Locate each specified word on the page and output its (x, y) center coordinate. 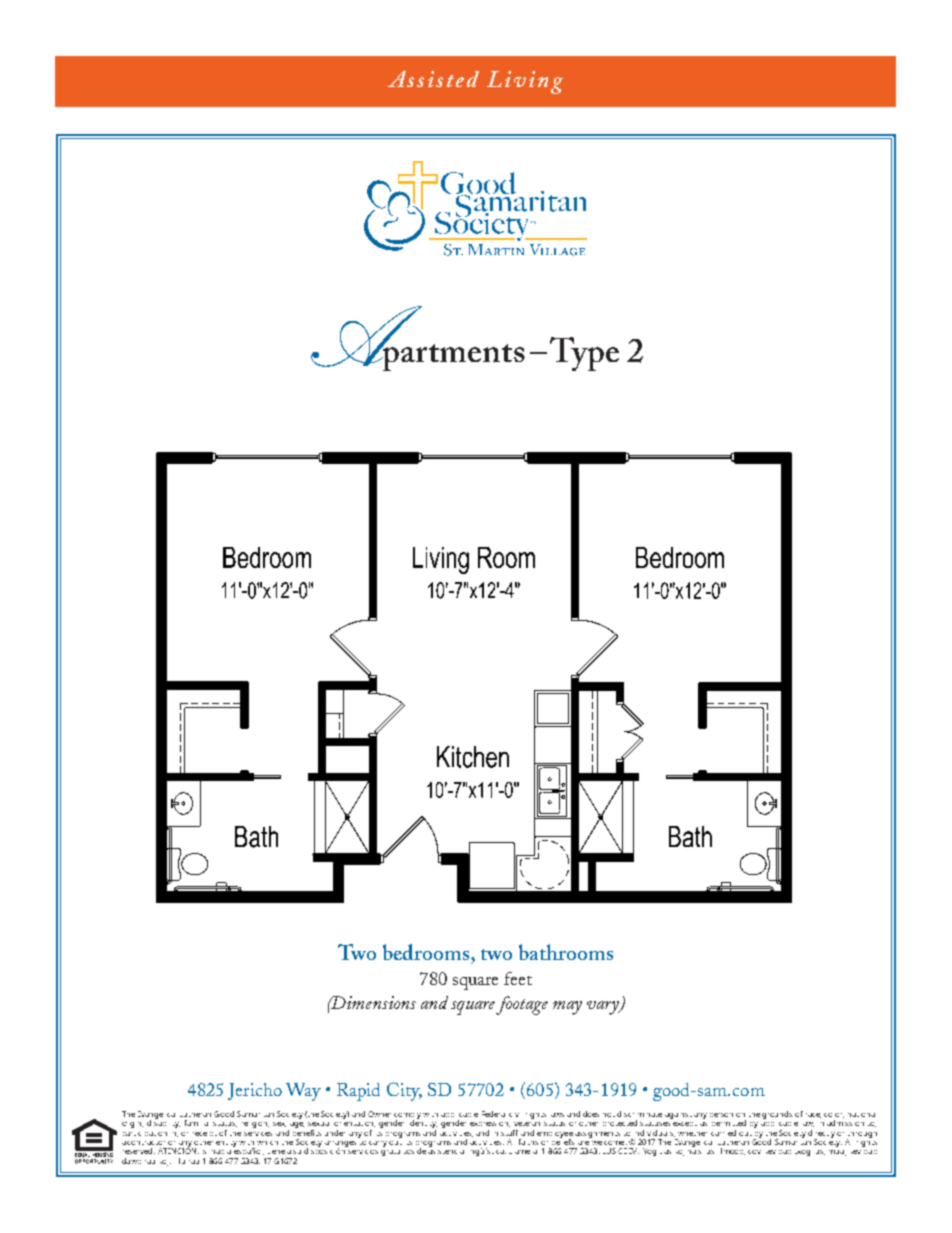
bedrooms (427, 952)
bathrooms (566, 952)
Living (525, 82)
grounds (777, 1115)
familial (196, 1123)
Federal (493, 1114)
